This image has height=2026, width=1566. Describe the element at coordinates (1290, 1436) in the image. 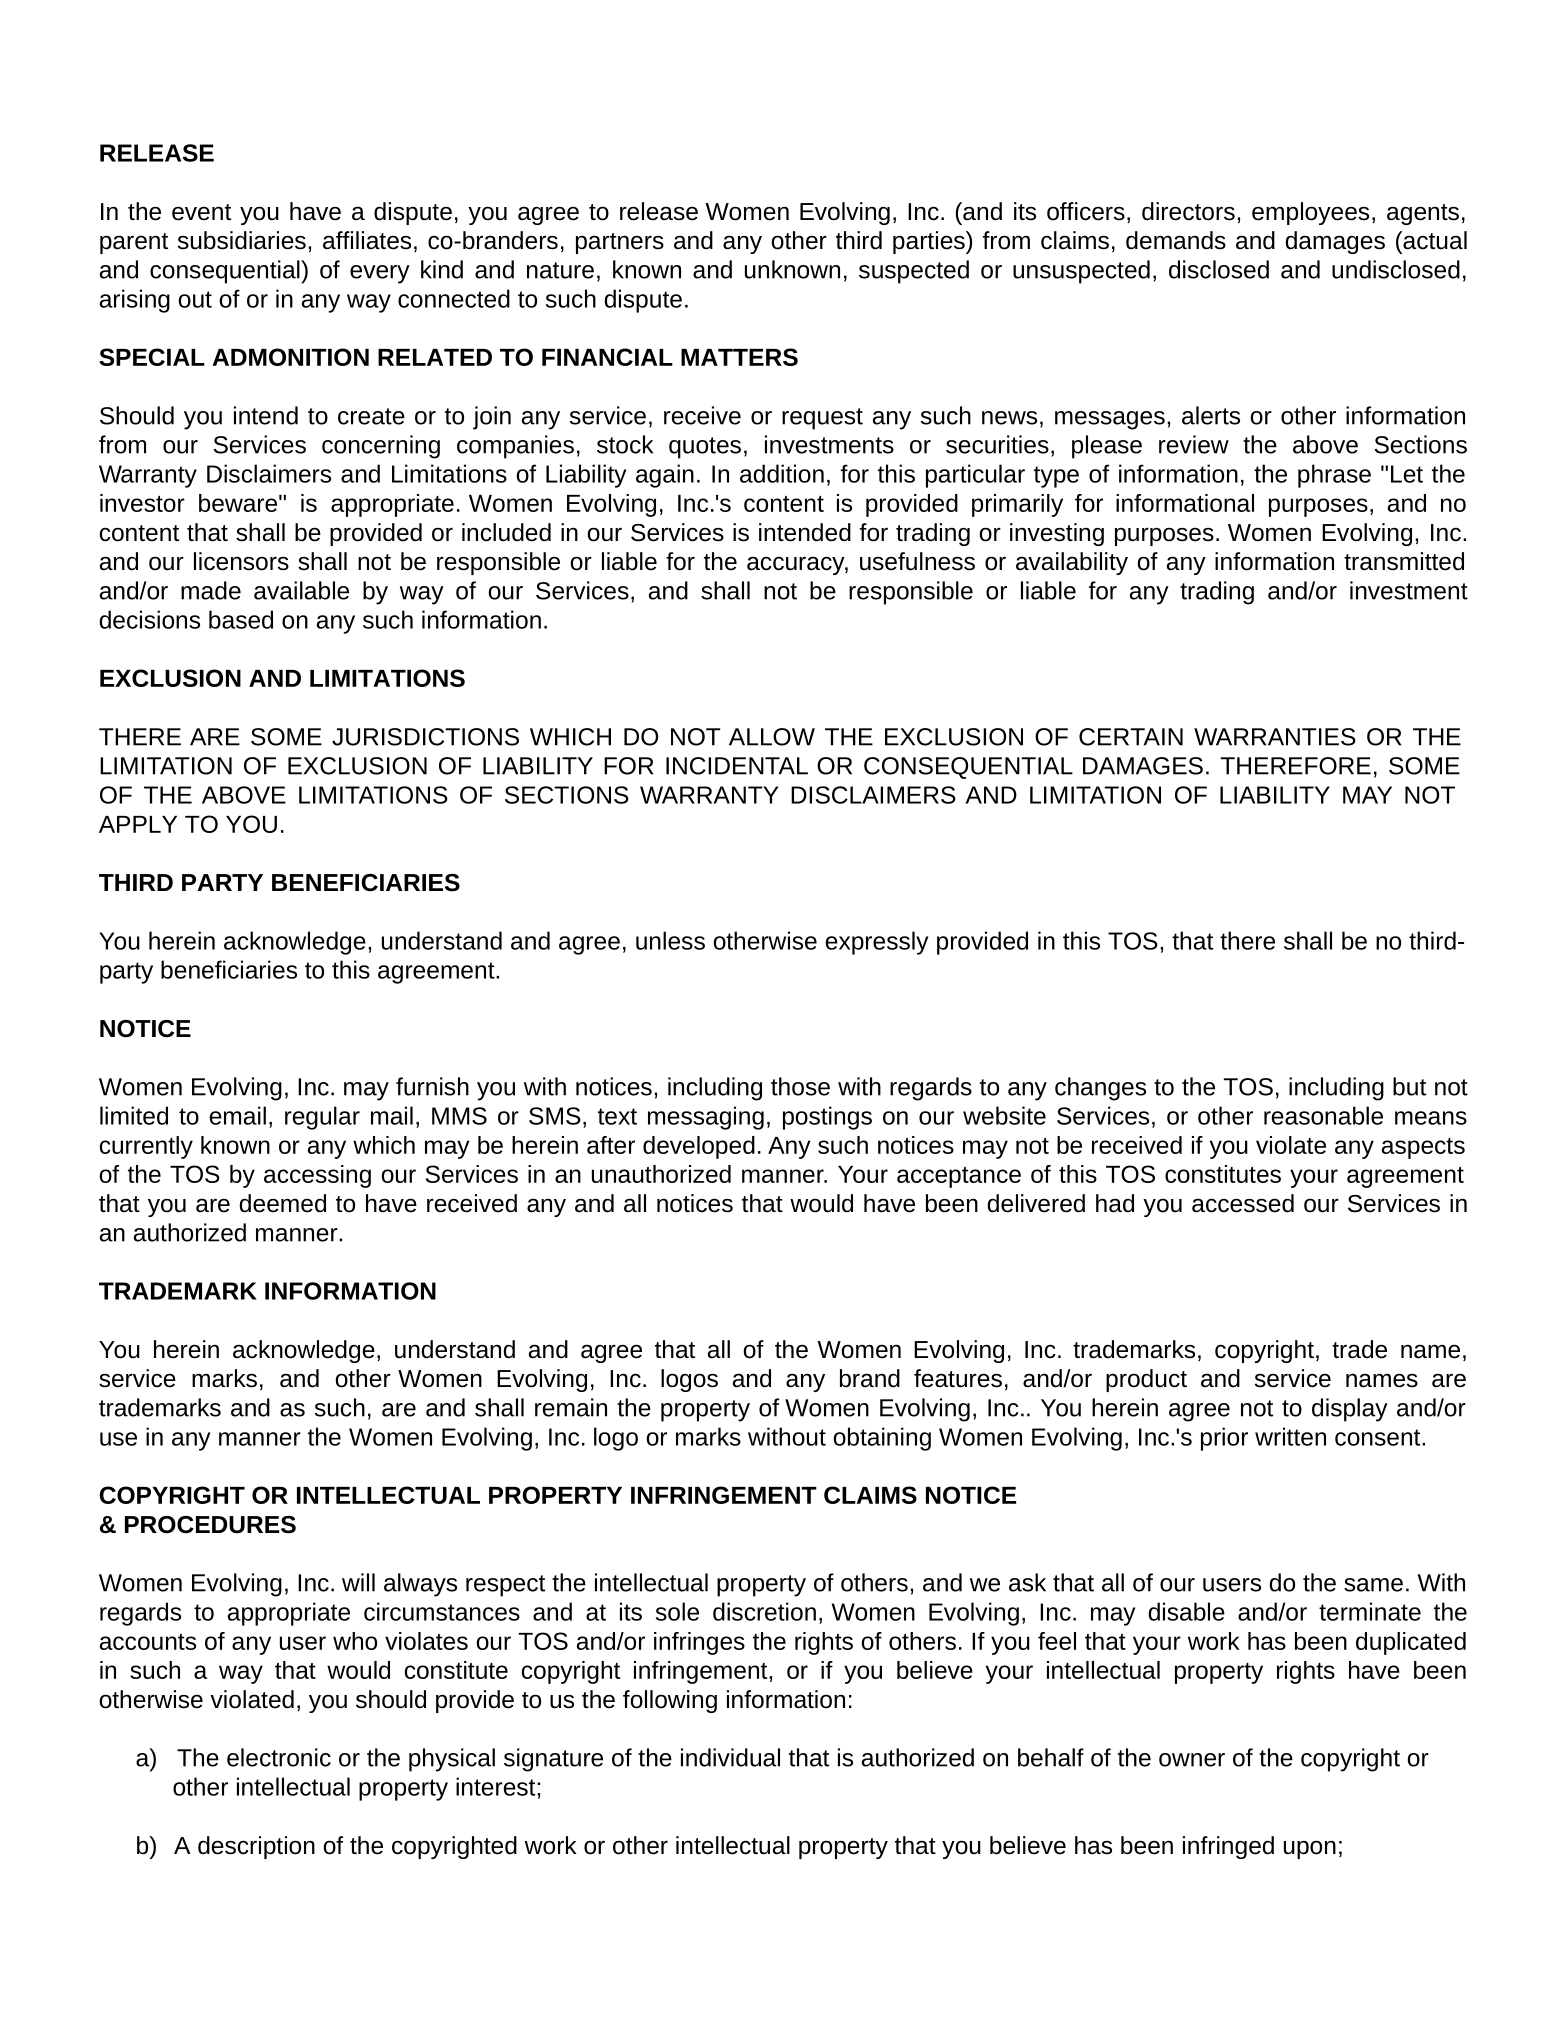

I see `written` at that location.
